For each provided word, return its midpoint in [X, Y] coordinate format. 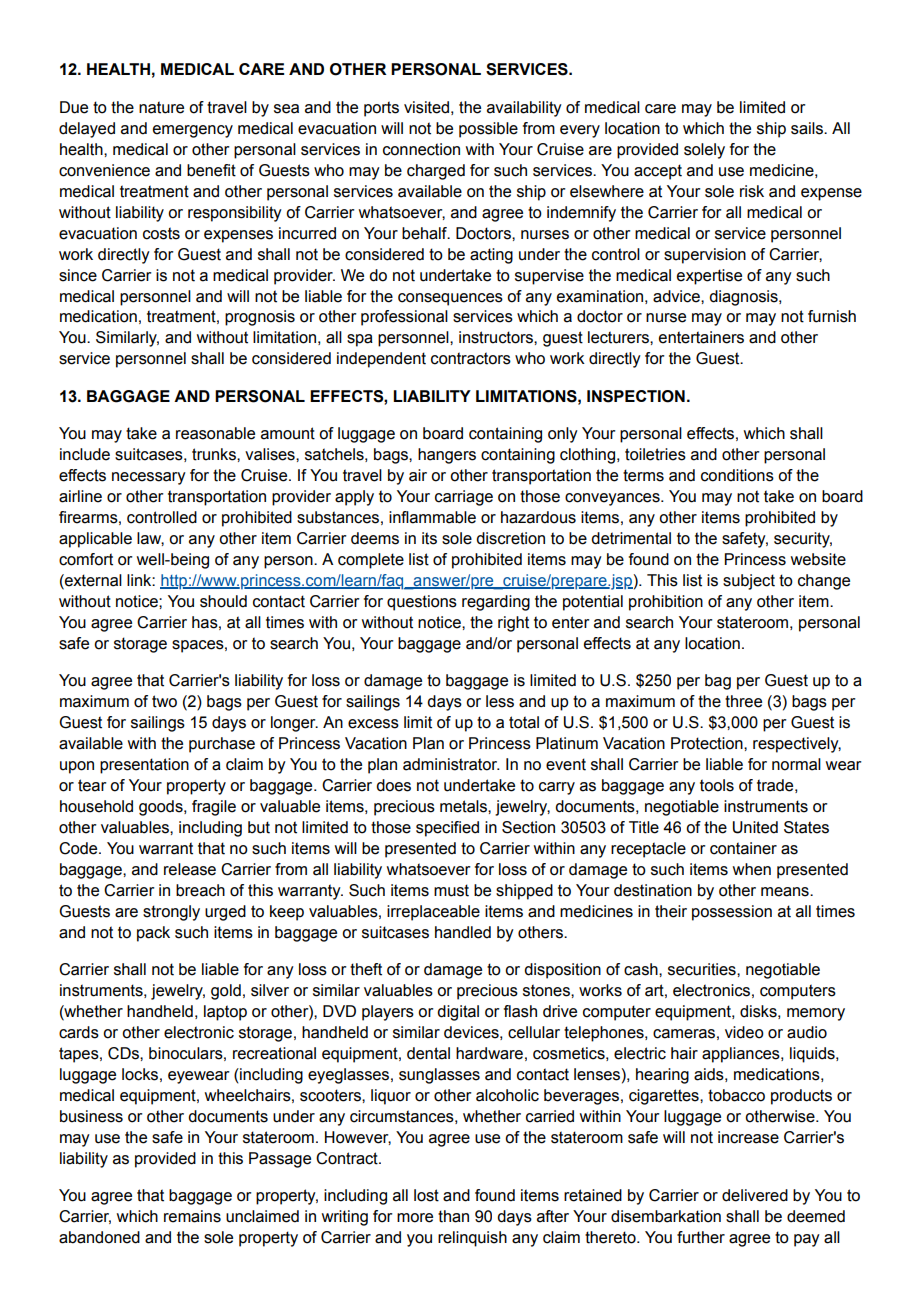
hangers [447, 456]
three [743, 701]
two [164, 701]
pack [153, 934]
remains [192, 1216]
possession [732, 913]
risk [752, 191]
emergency [193, 131]
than [453, 1216]
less [500, 701]
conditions [737, 475]
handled [463, 932]
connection [421, 149]
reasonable [215, 433]
